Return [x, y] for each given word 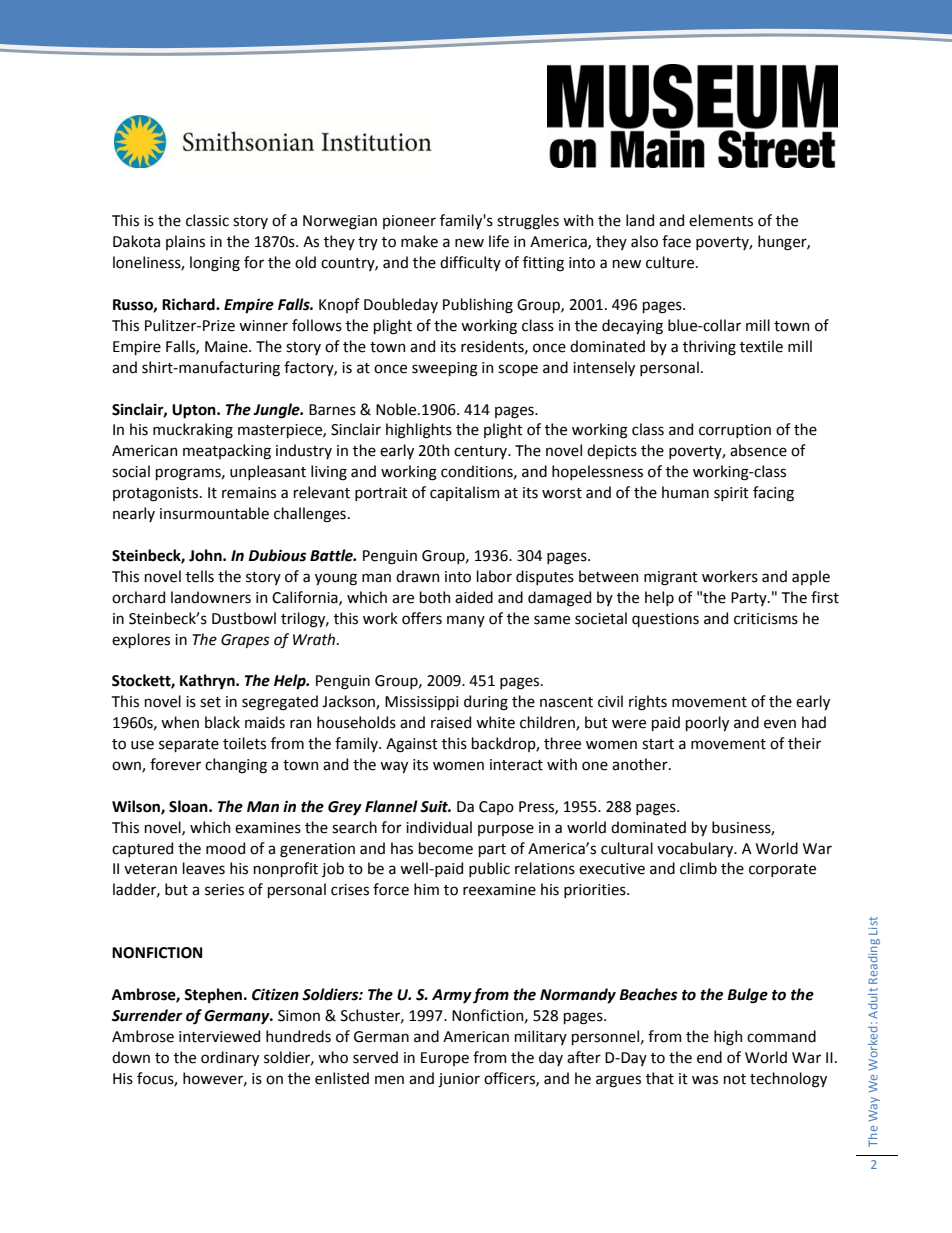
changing [236, 766]
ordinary [230, 1058]
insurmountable [214, 513]
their [804, 743]
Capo [496, 808]
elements [721, 220]
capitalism [464, 493]
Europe [445, 1059]
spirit [731, 494]
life [499, 241]
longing [215, 264]
